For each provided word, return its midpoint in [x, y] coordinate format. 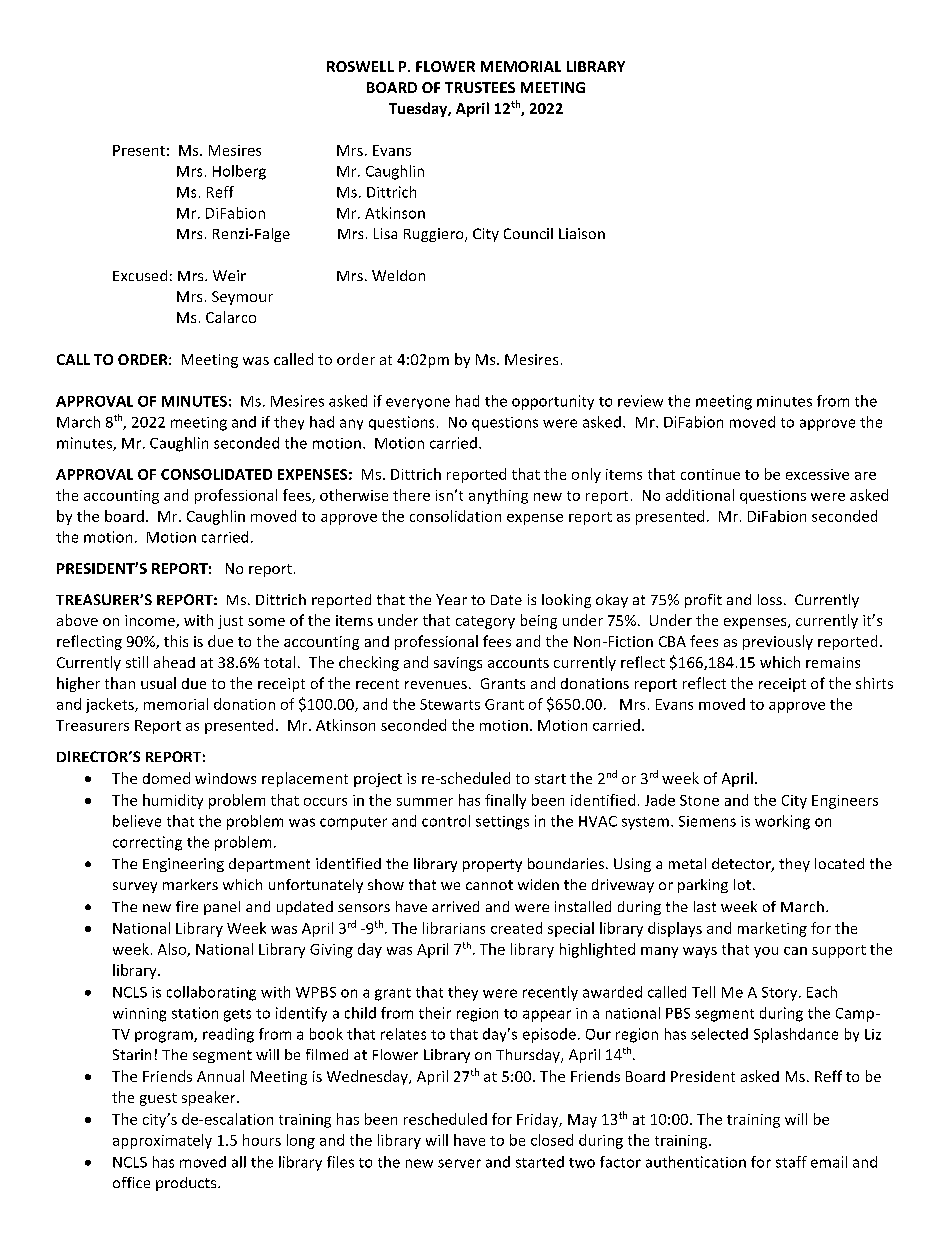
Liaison [582, 233]
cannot [489, 885]
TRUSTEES [480, 87]
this [176, 641]
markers [190, 884]
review [640, 401]
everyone [418, 403]
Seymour [242, 298]
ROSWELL [360, 66]
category [485, 622]
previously [778, 642]
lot [744, 884]
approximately [162, 1141]
